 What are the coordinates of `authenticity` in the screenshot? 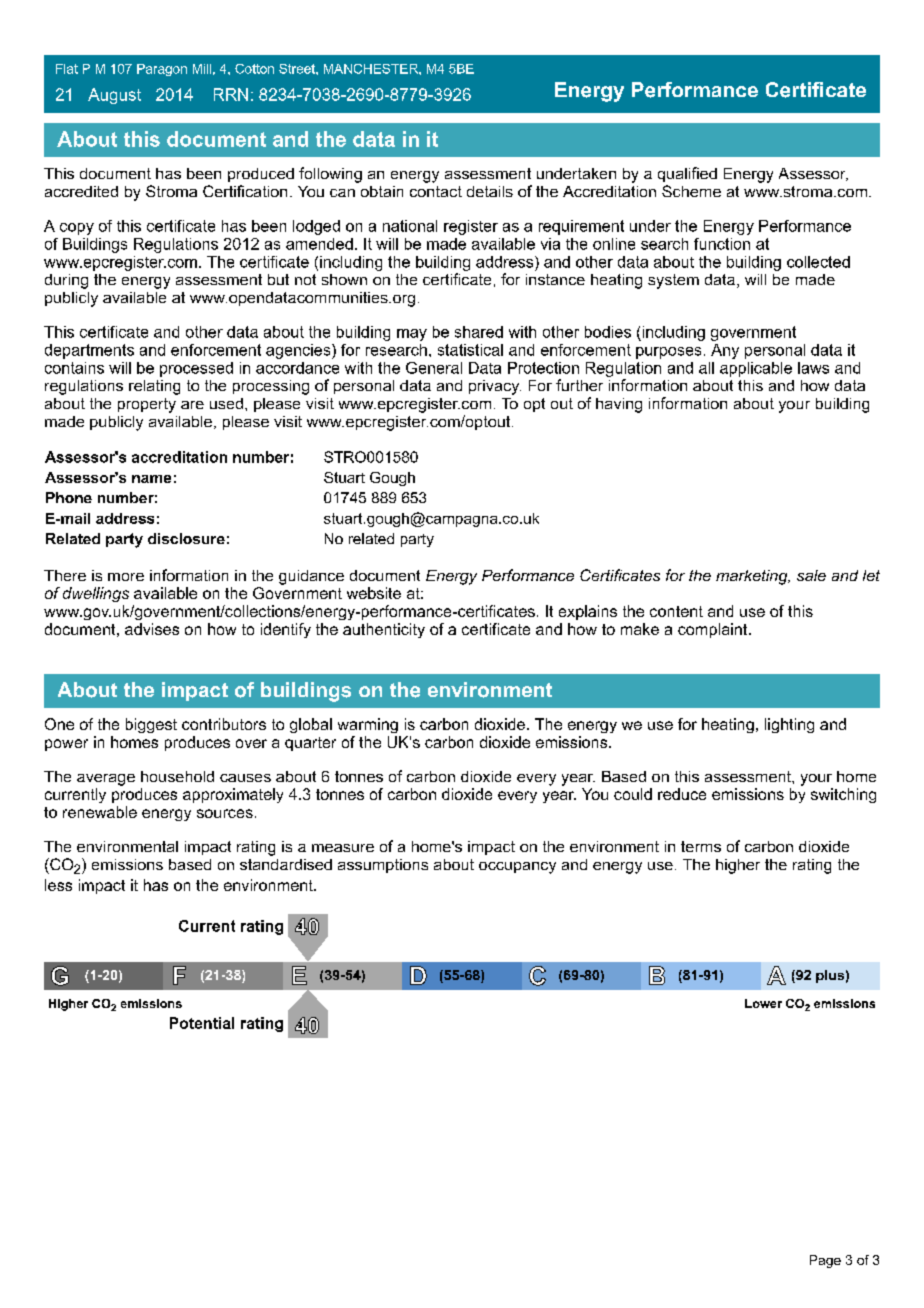 It's located at (384, 630).
